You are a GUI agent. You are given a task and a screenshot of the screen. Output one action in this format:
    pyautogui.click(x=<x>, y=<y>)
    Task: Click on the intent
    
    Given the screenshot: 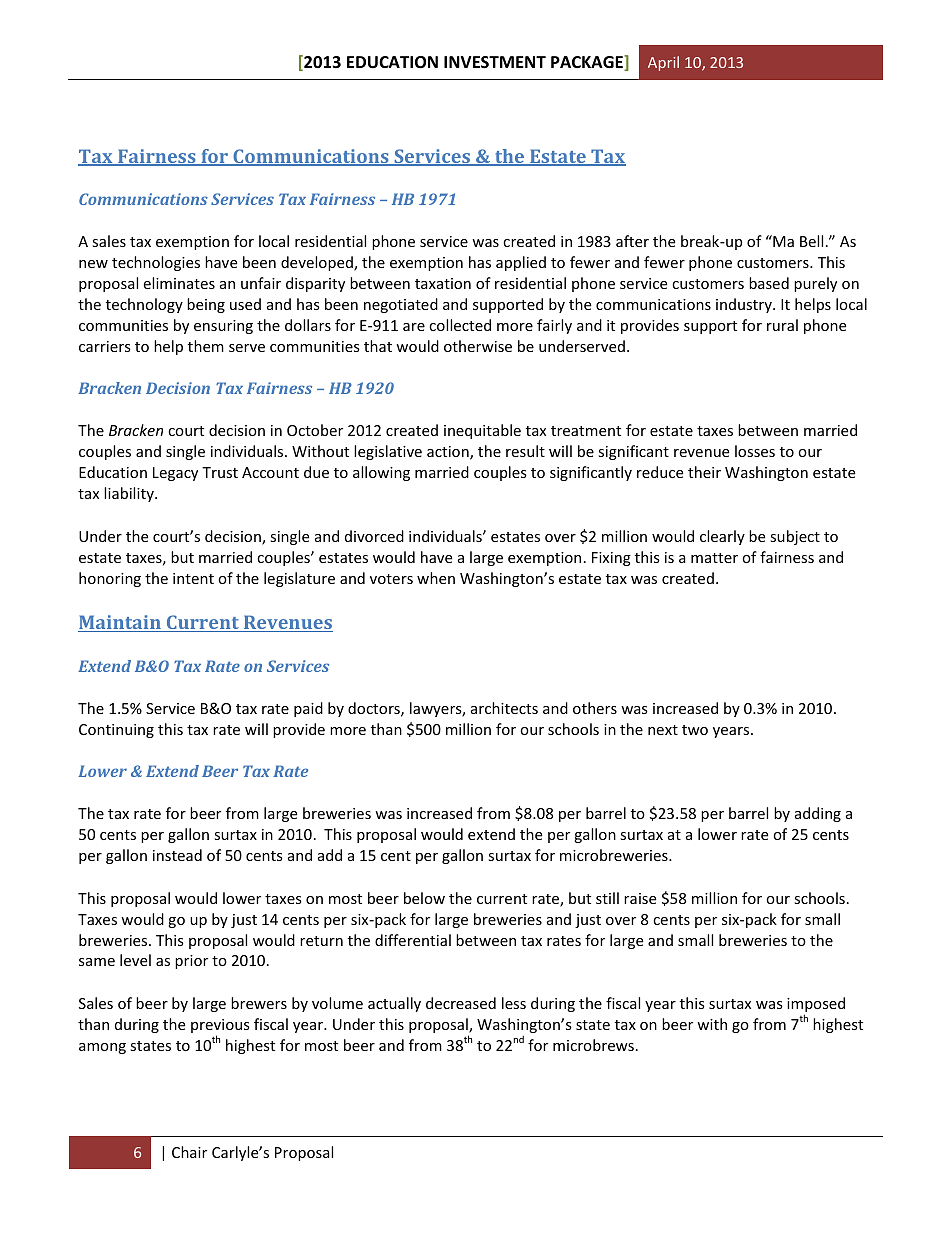 What is the action you would take?
    pyautogui.click(x=193, y=578)
